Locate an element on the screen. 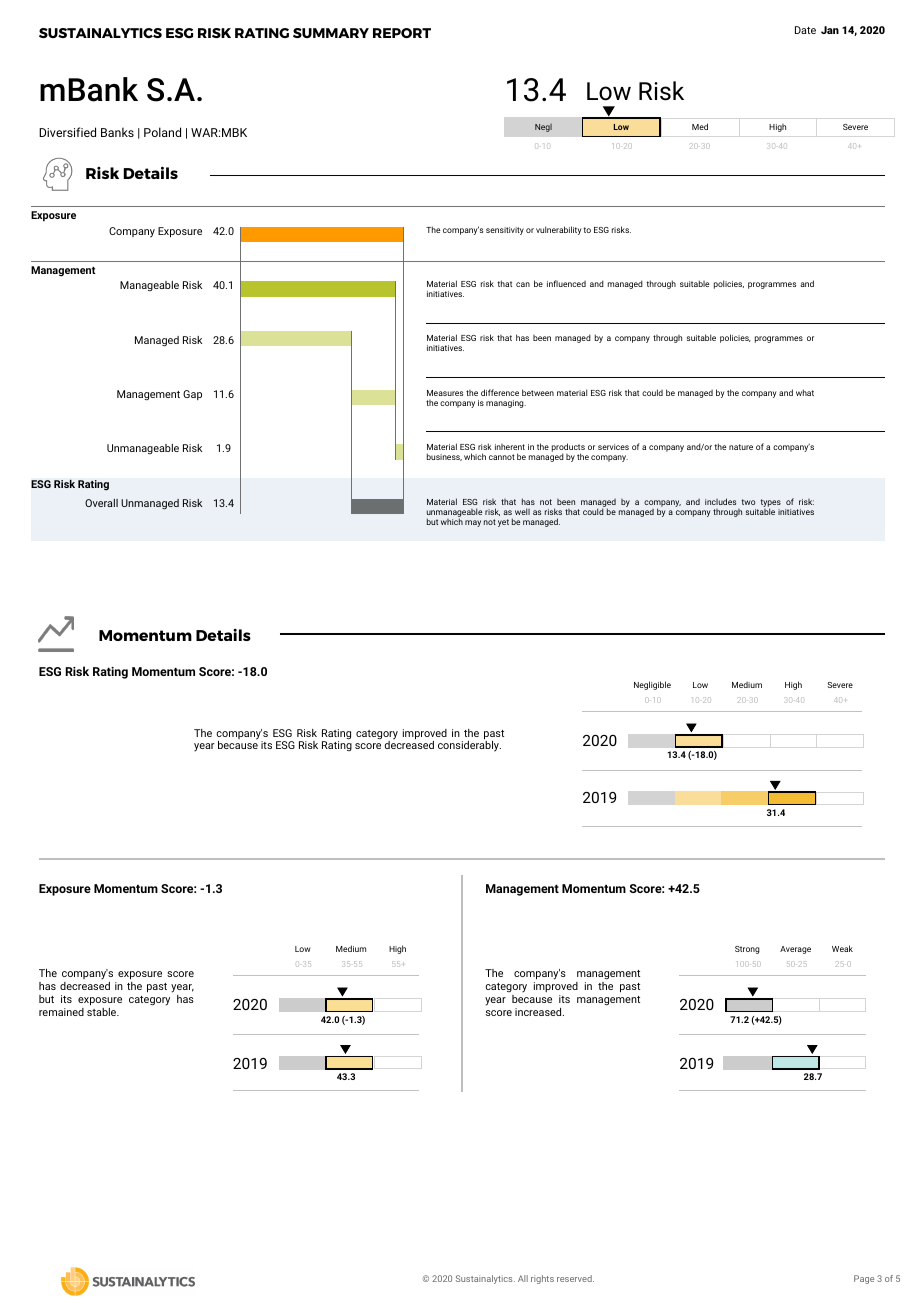  Date is located at coordinates (805, 30).
